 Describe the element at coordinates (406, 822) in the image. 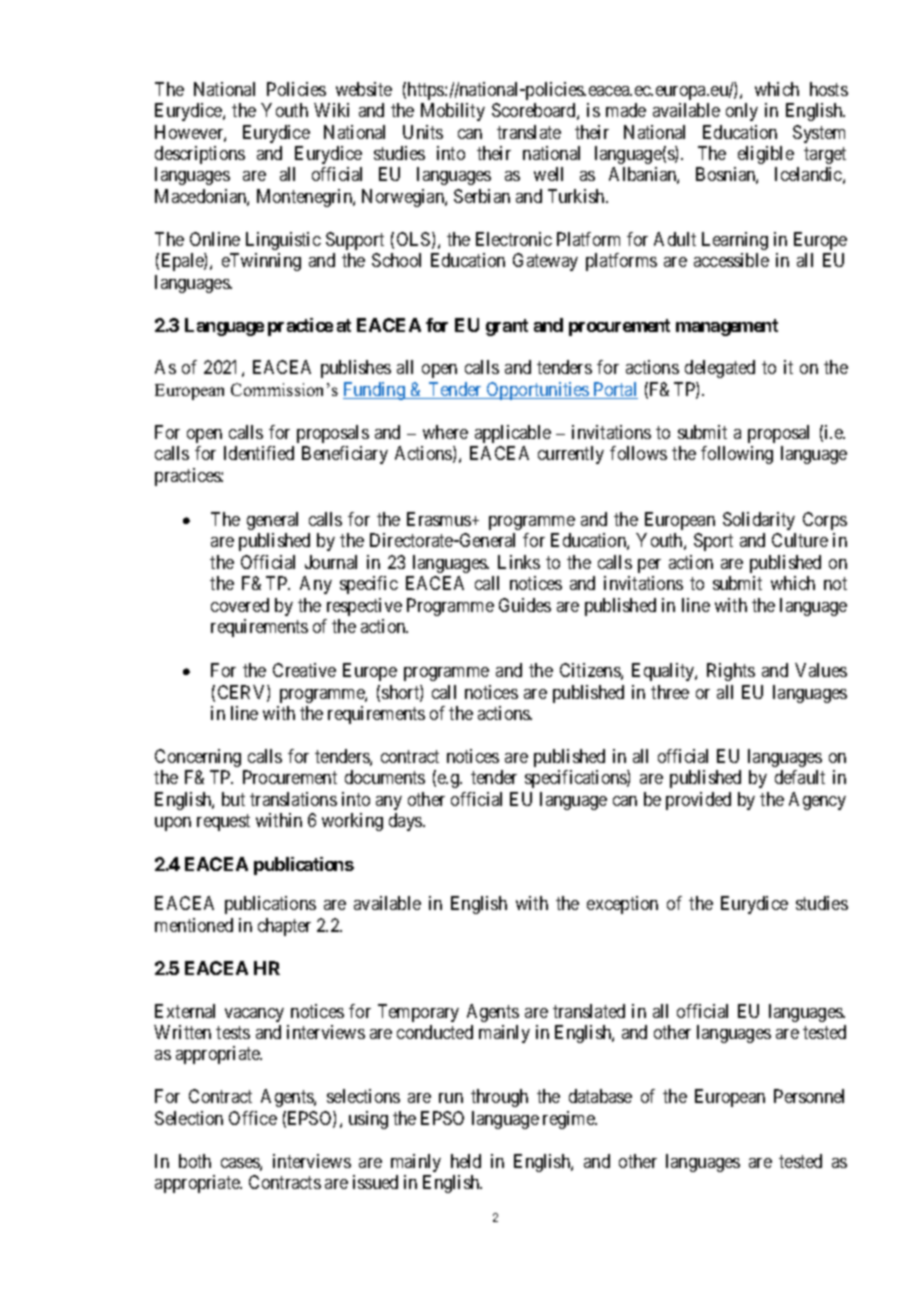

I see `days` at that location.
